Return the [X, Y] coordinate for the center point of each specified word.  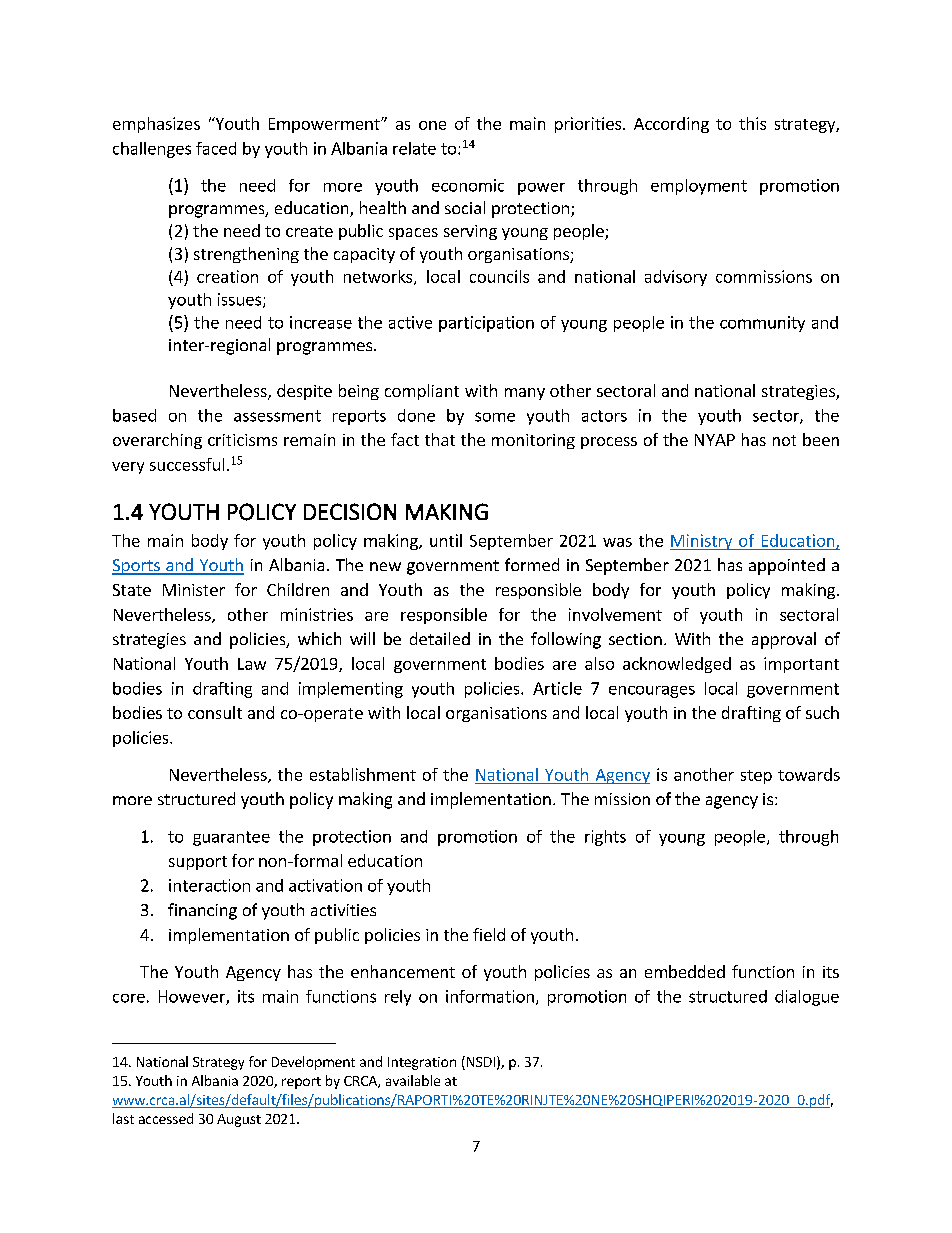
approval [784, 640]
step [756, 777]
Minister [194, 590]
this [752, 123]
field [489, 934]
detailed [440, 638]
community [762, 324]
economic [468, 185]
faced [216, 148]
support [198, 863]
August [239, 1120]
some [495, 417]
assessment [277, 416]
